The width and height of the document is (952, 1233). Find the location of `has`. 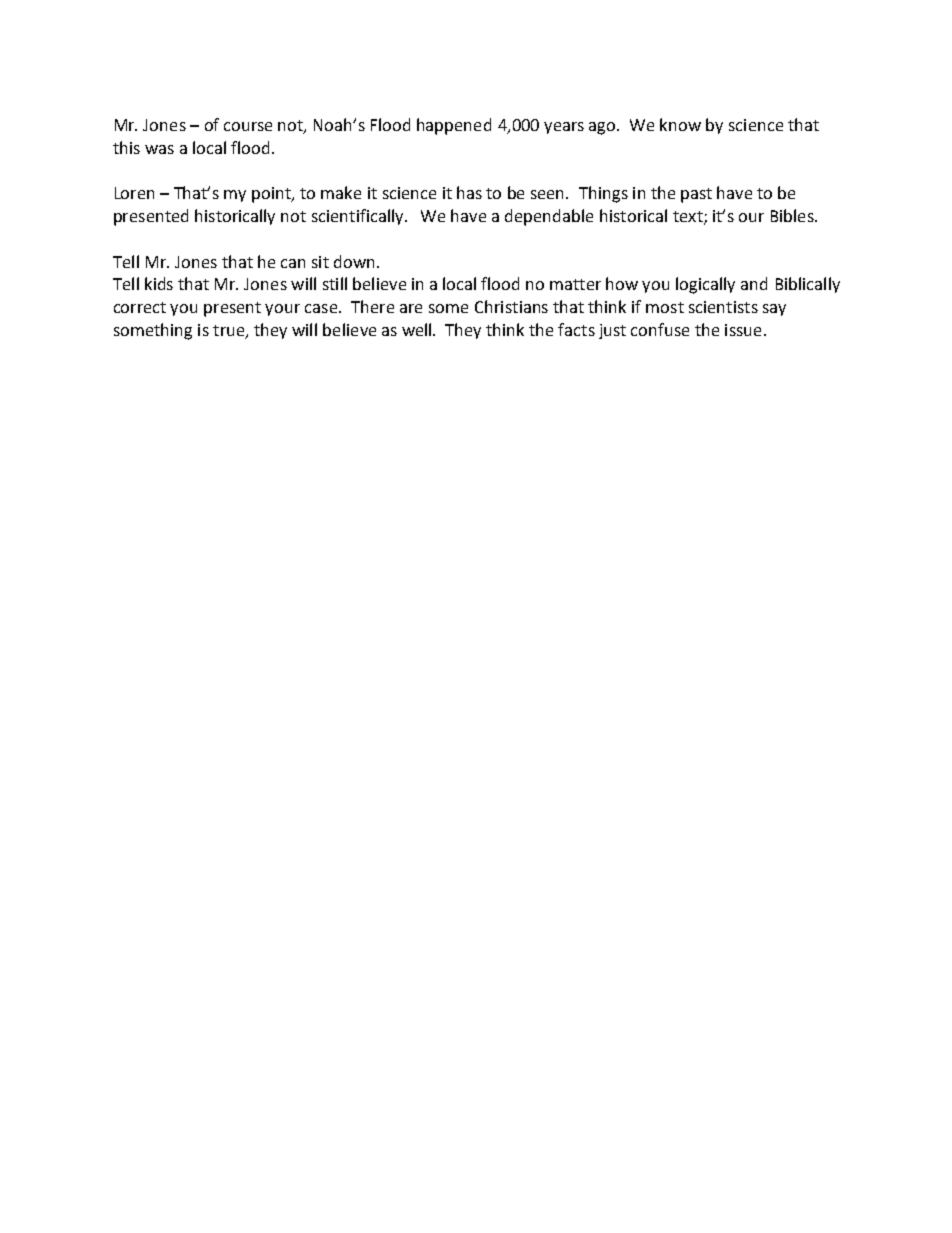

has is located at coordinates (469, 192).
